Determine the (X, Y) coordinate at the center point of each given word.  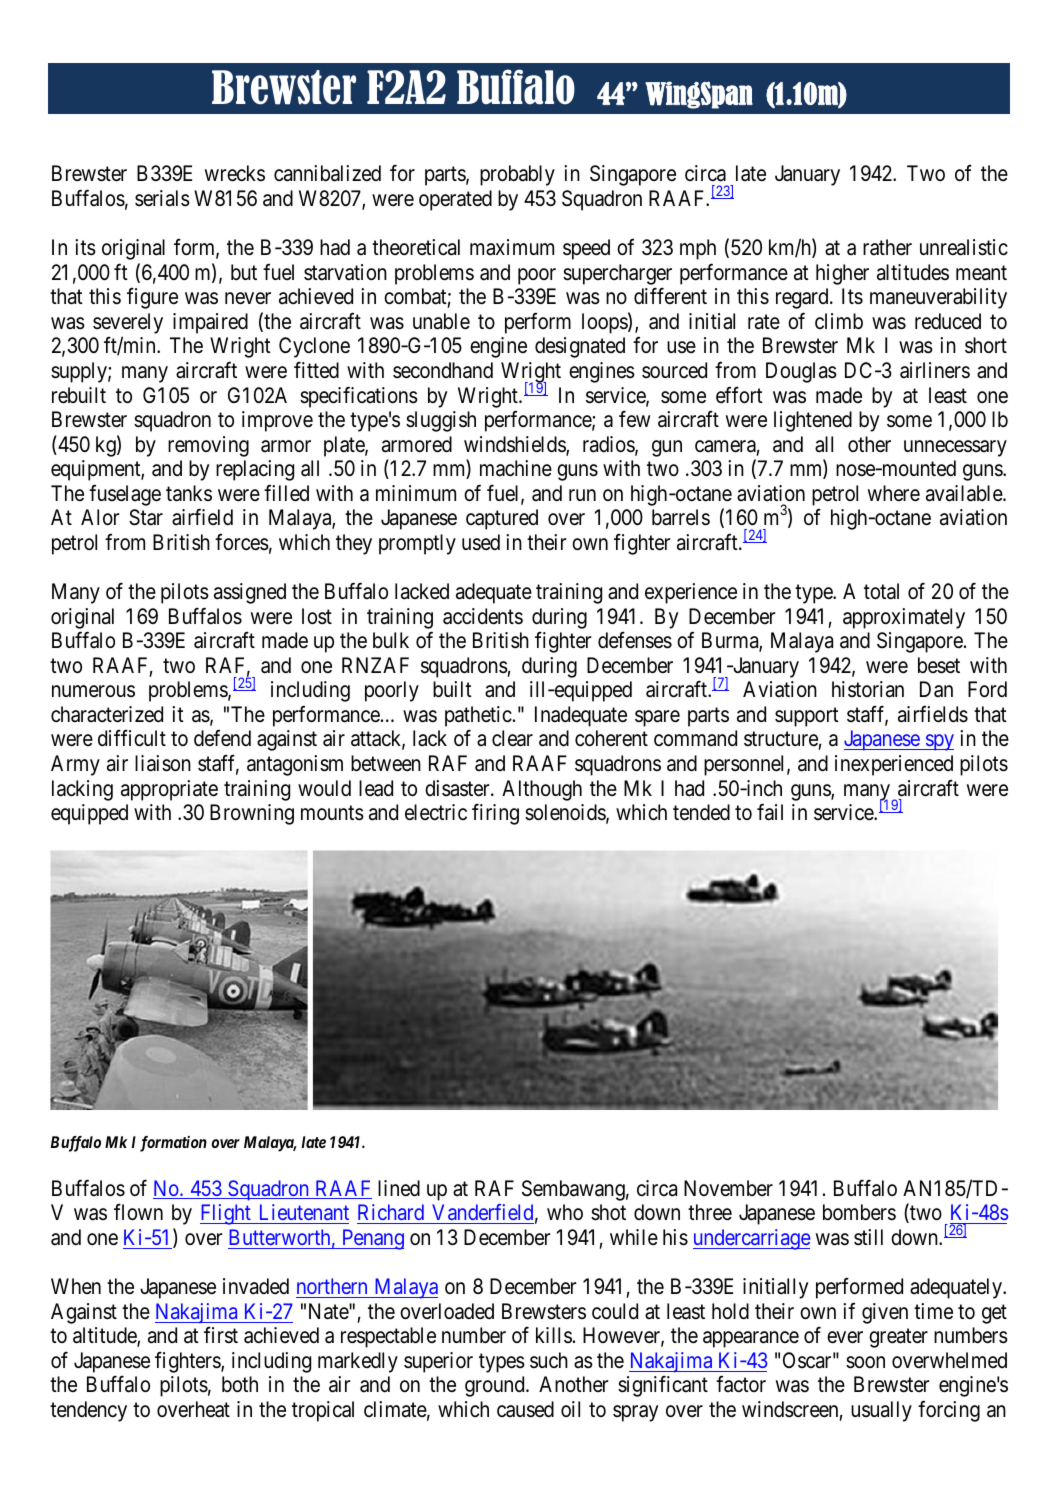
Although (542, 790)
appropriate (169, 790)
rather (887, 247)
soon (865, 1362)
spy (938, 743)
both (240, 1384)
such (549, 1360)
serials (162, 198)
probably (517, 175)
